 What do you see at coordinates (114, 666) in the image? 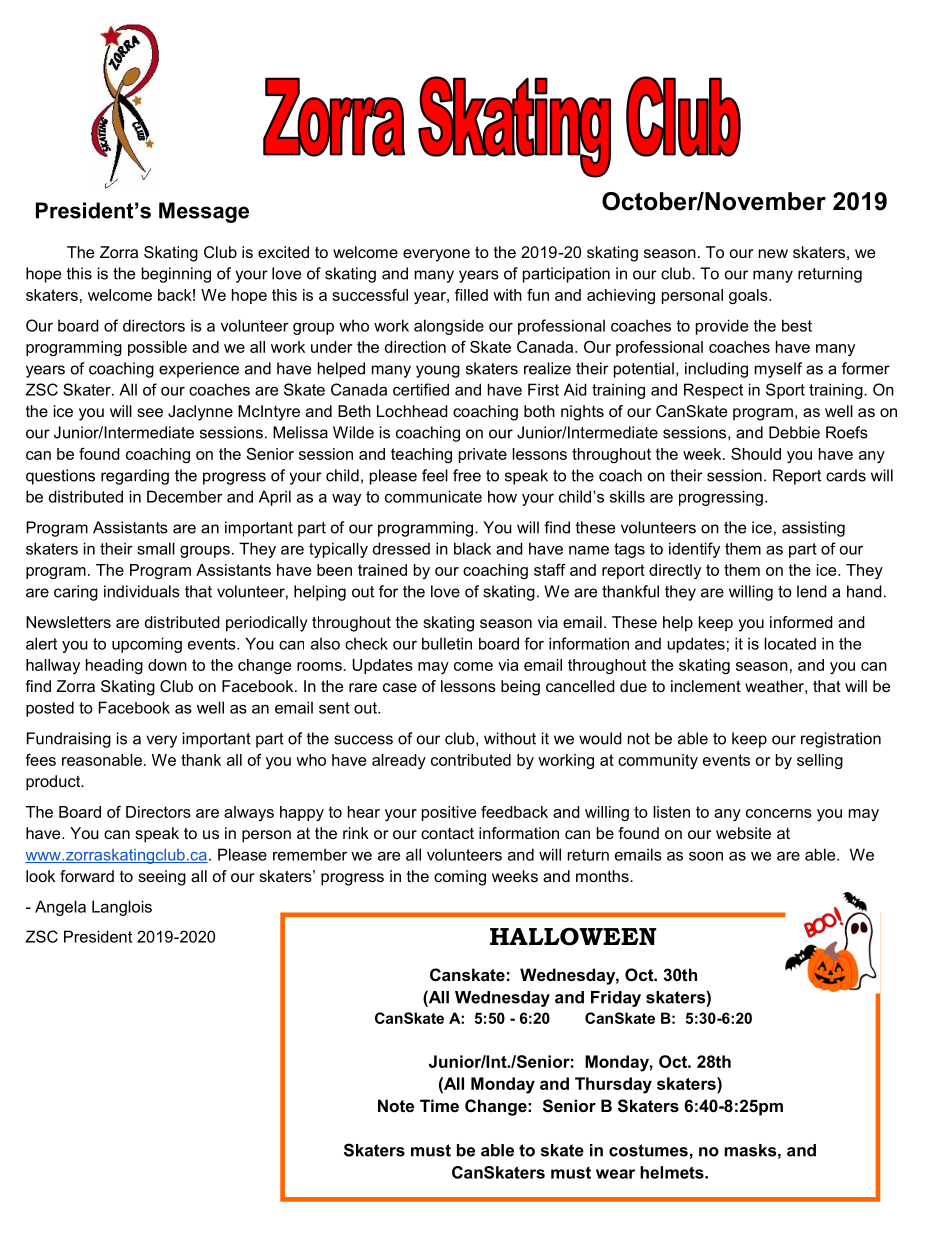
I see `heading` at bounding box center [114, 666].
